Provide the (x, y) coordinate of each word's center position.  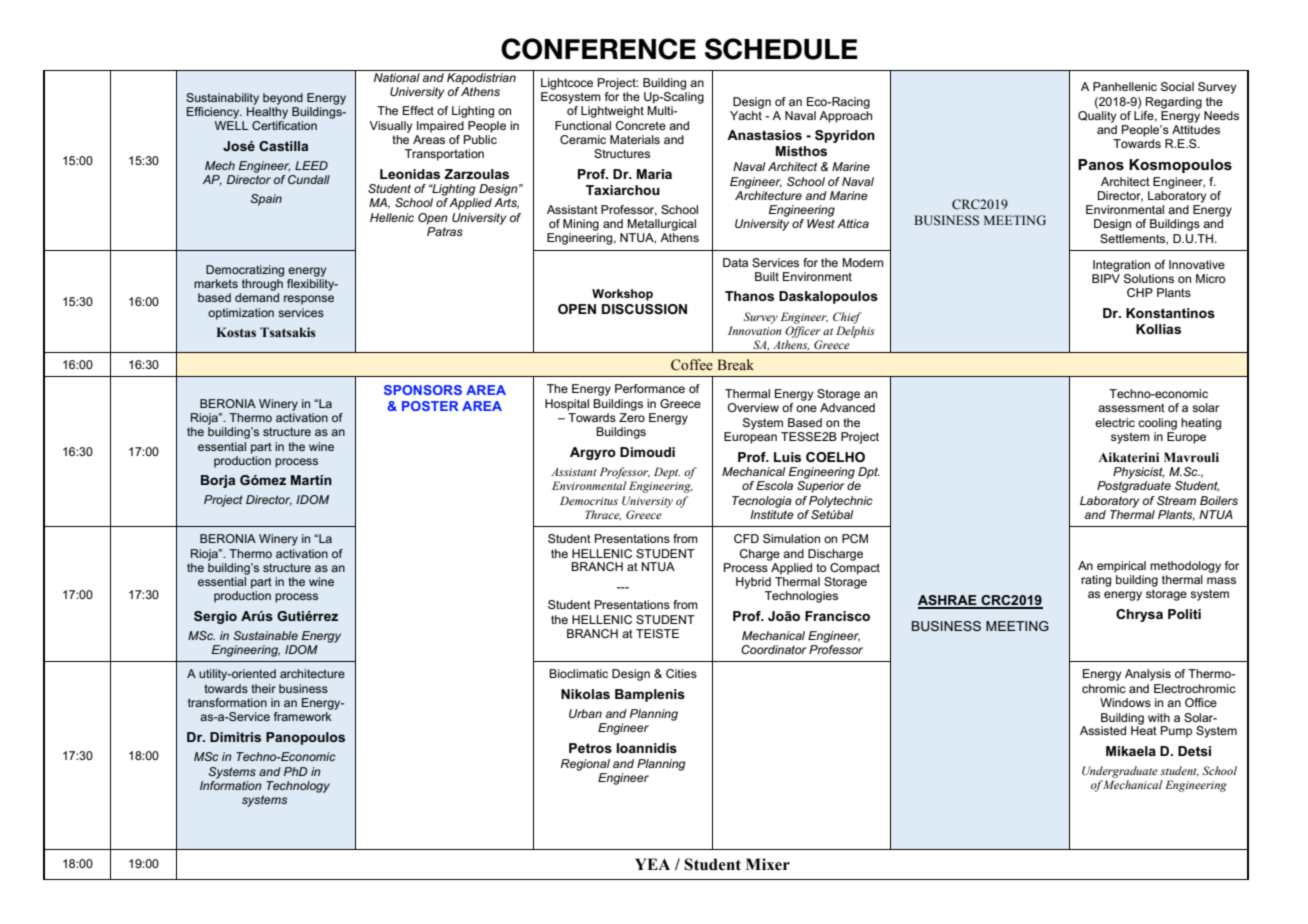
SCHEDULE (781, 49)
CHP (1140, 292)
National (397, 77)
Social (1177, 86)
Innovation (755, 330)
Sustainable (266, 635)
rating (1096, 581)
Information (231, 784)
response (309, 300)
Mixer (768, 864)
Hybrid (753, 583)
